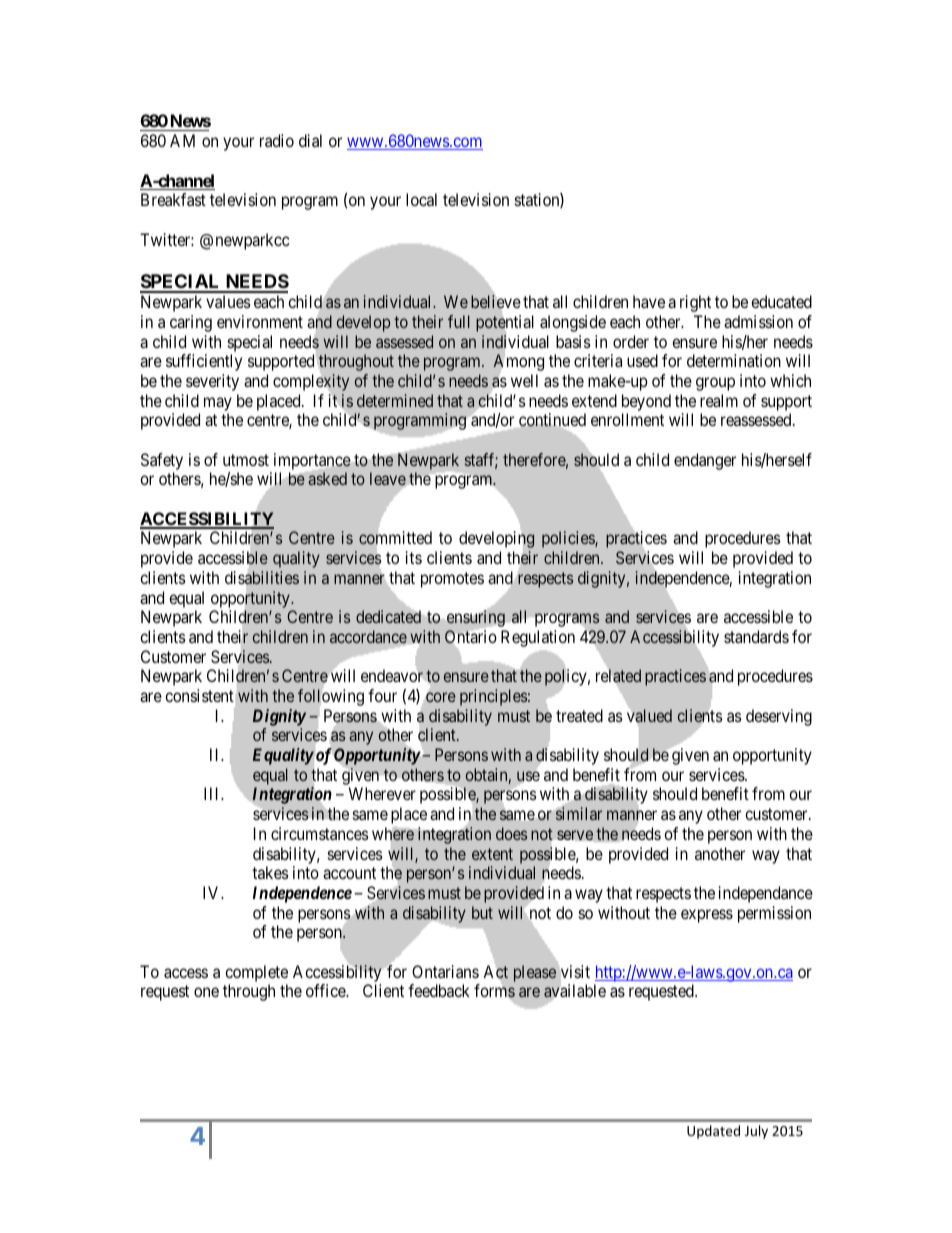 The image size is (952, 1233). Describe the element at coordinates (199, 695) in the screenshot. I see `consistent` at that location.
